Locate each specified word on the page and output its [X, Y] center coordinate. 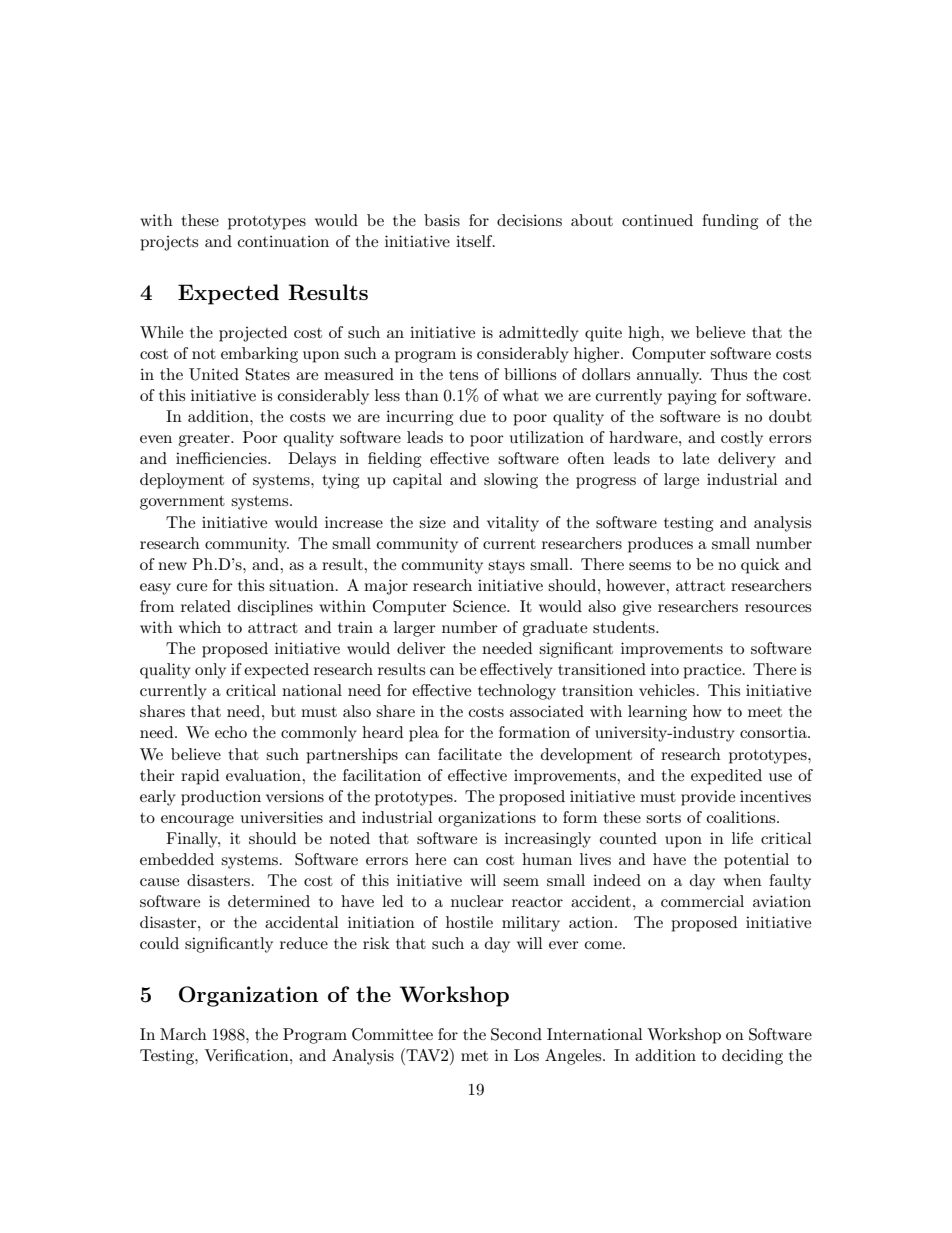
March [183, 1034]
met [474, 1056]
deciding [752, 1057]
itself [475, 241]
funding [730, 222]
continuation [283, 241]
